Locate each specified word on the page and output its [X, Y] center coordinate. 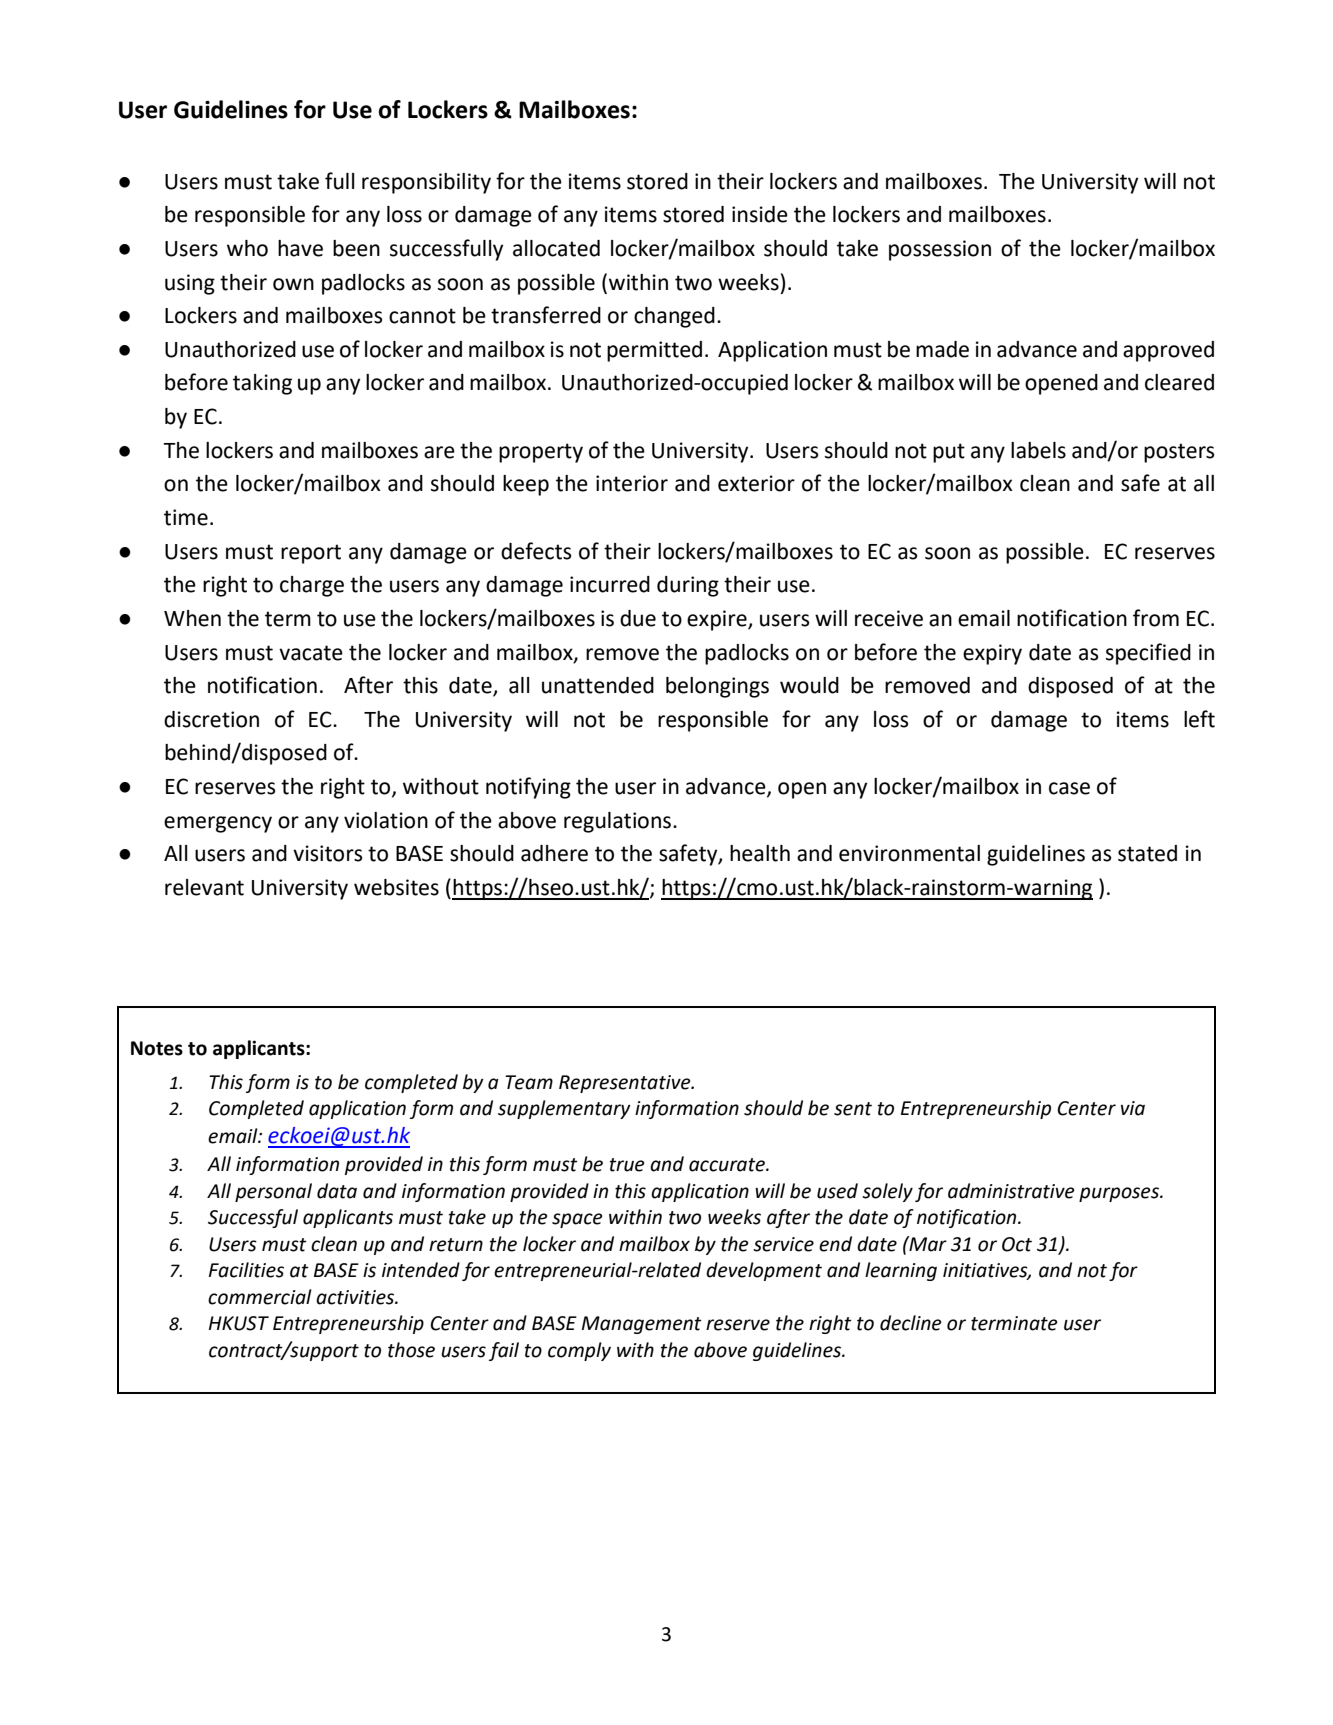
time [186, 517]
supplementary [564, 1109]
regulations [619, 822]
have [300, 248]
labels [1038, 450]
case [1069, 788]
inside [760, 214]
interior [632, 483]
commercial [260, 1297]
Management [642, 1325]
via [1133, 1108]
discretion [211, 719]
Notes [157, 1048]
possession [940, 250]
